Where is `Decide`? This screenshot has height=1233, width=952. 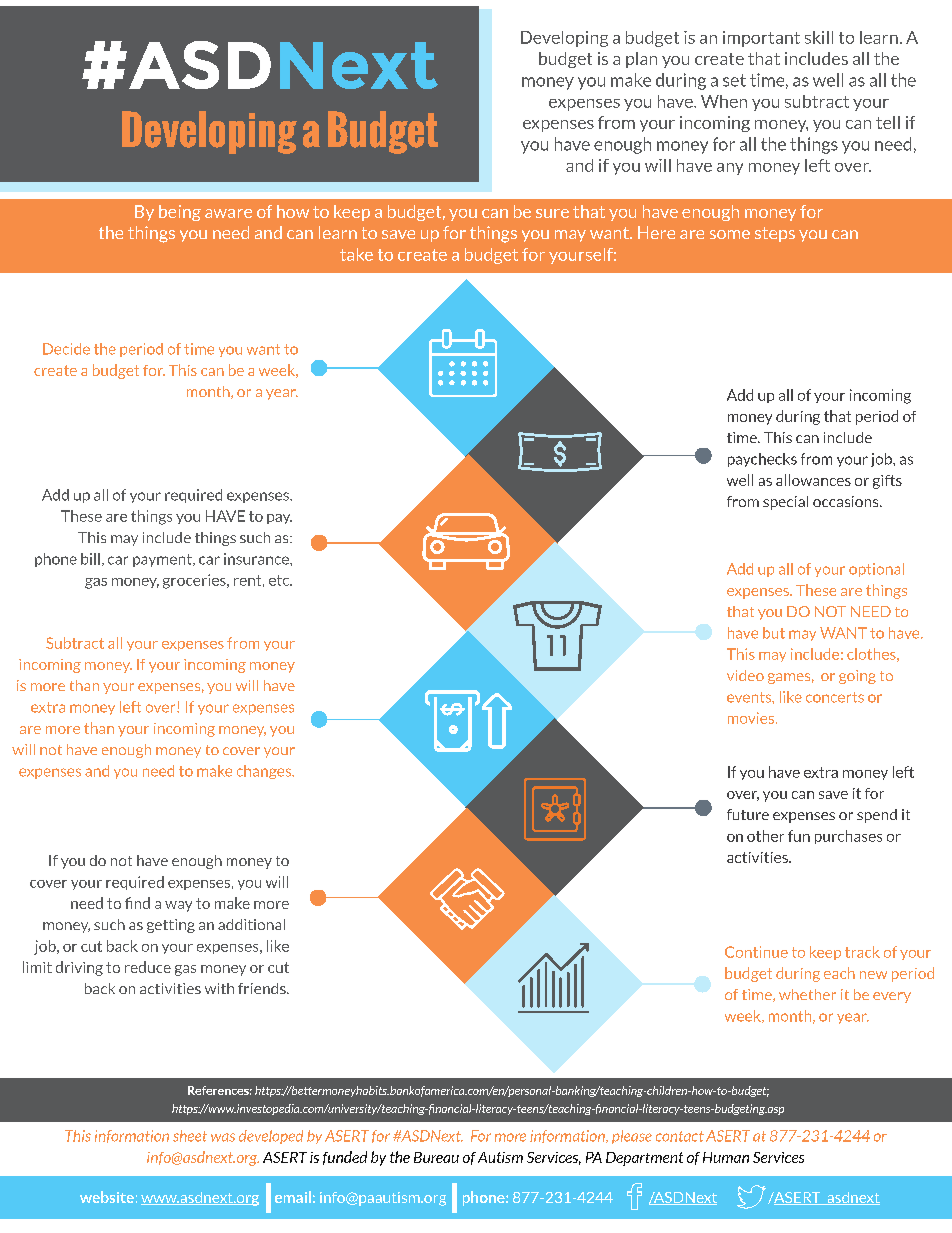
Decide is located at coordinates (66, 349).
